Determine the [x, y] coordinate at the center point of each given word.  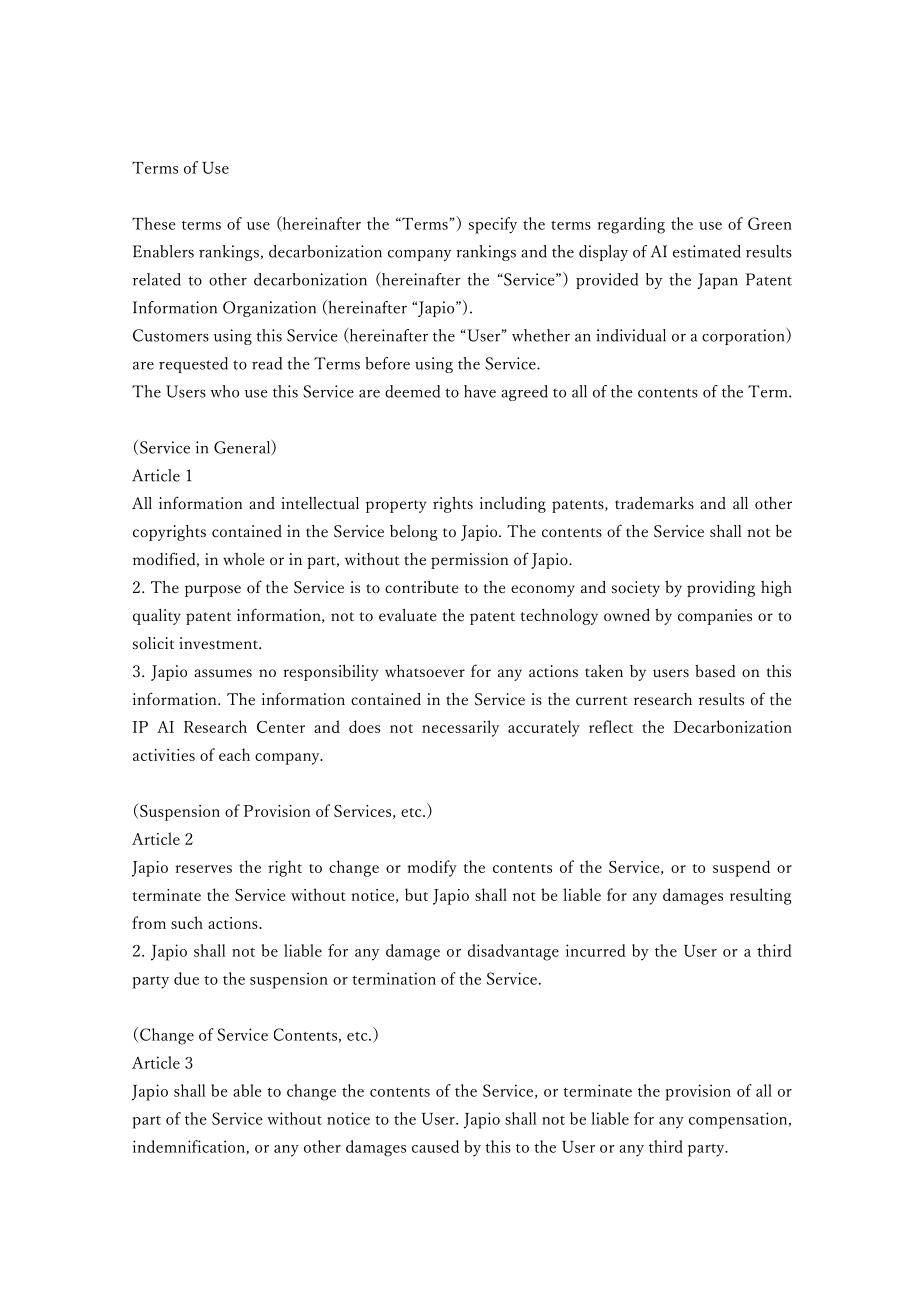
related [157, 279]
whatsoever [425, 671]
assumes [223, 673]
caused [435, 1146]
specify [493, 225]
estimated [707, 251]
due [186, 978]
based [715, 671]
